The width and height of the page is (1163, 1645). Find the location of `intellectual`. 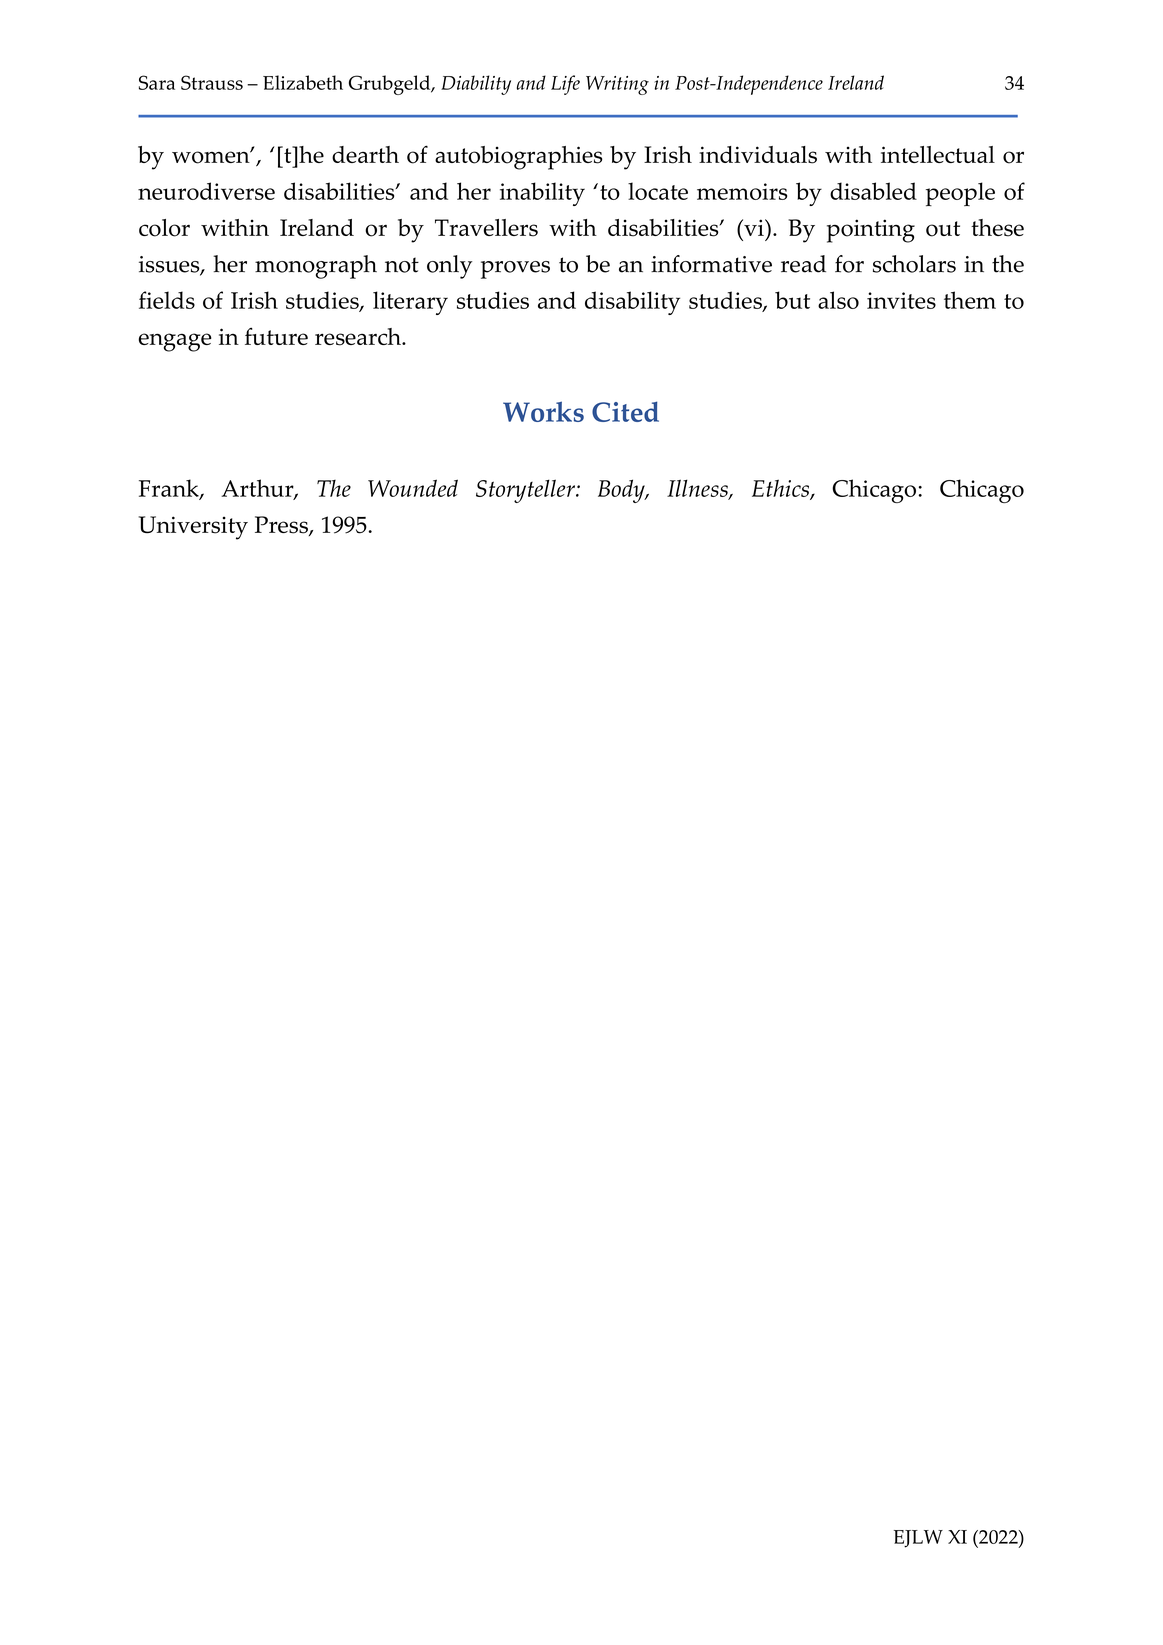

intellectual is located at coordinates (938, 154).
